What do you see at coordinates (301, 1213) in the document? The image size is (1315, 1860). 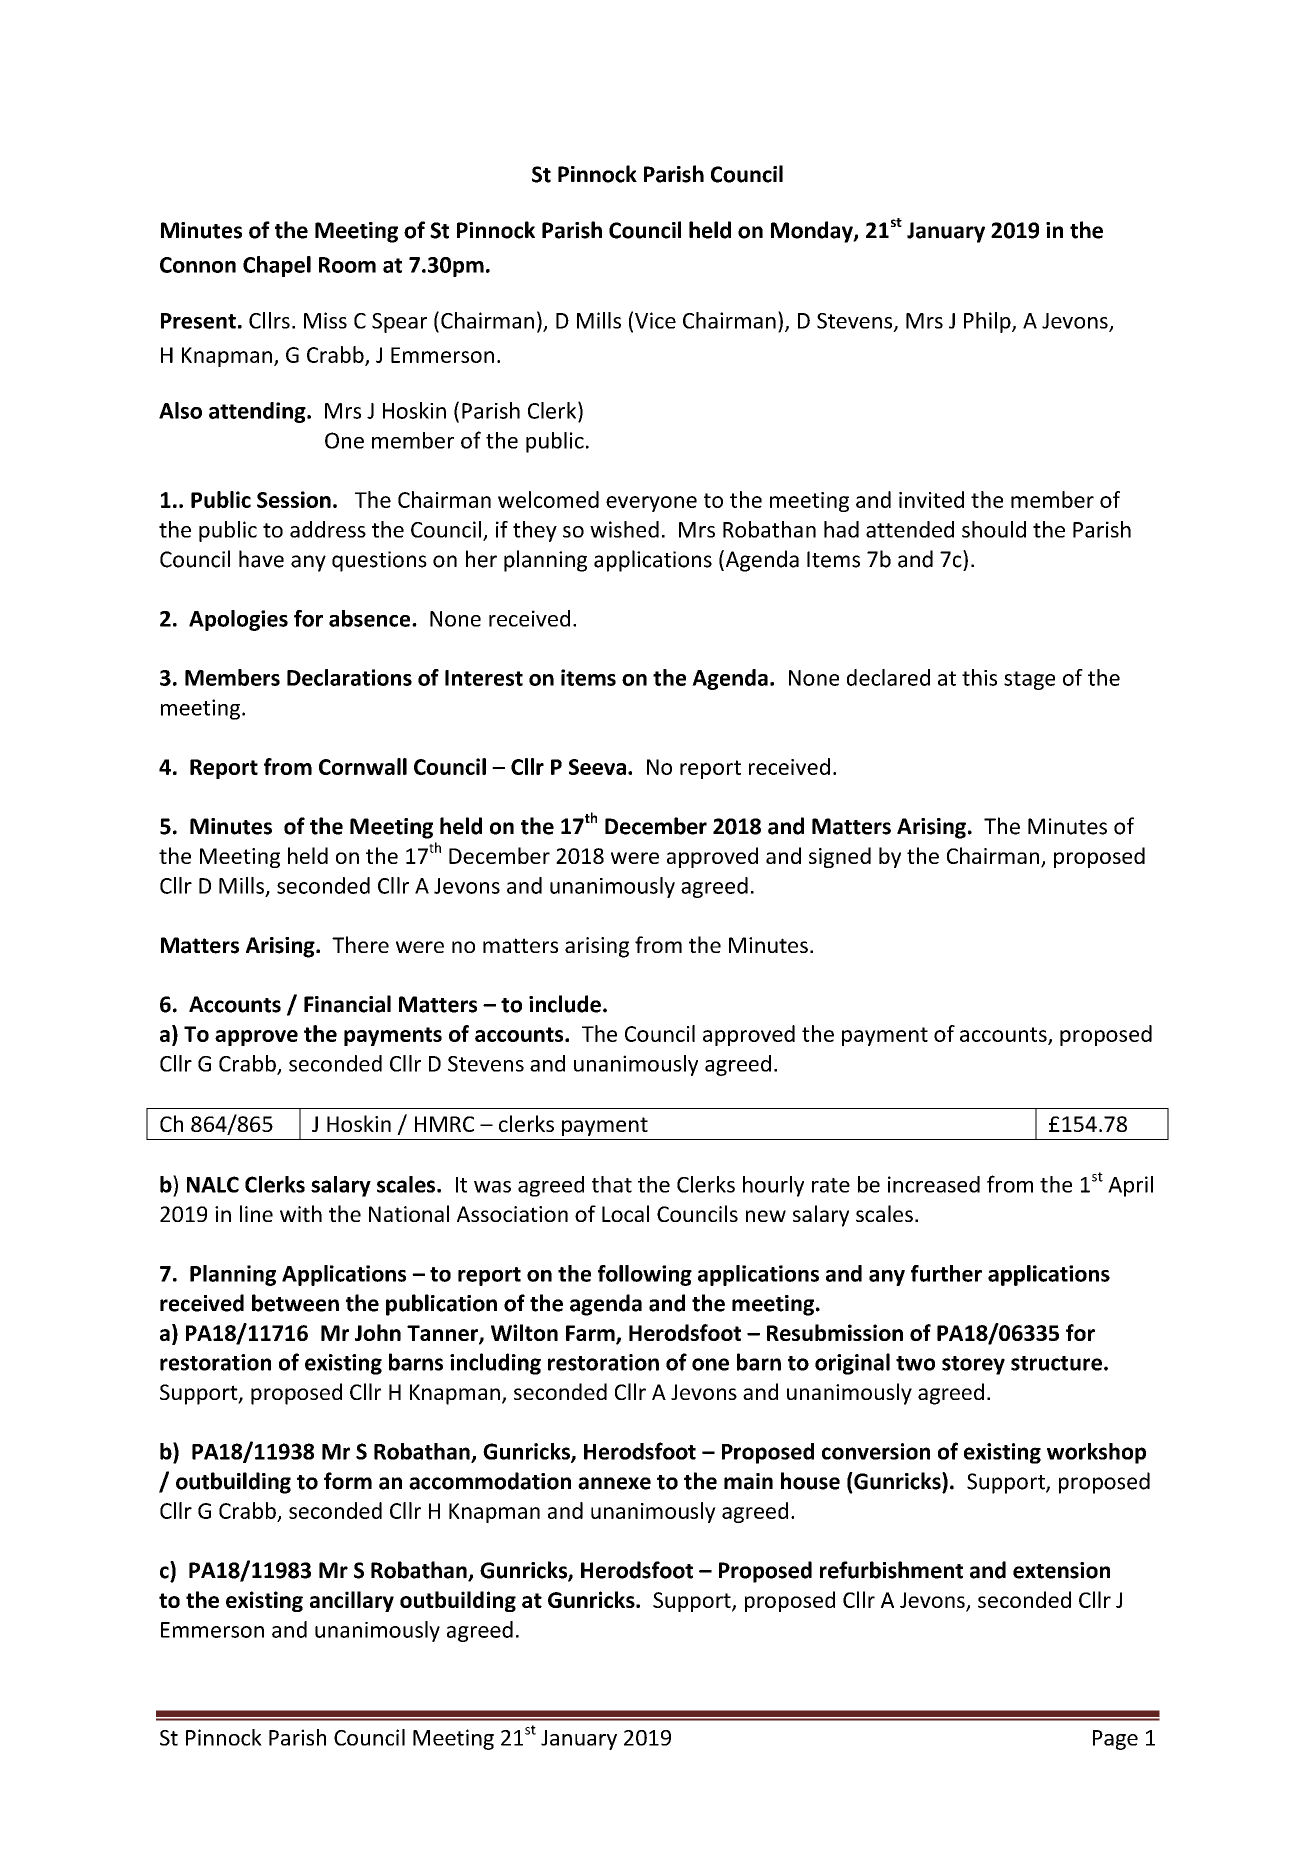 I see `with` at bounding box center [301, 1213].
